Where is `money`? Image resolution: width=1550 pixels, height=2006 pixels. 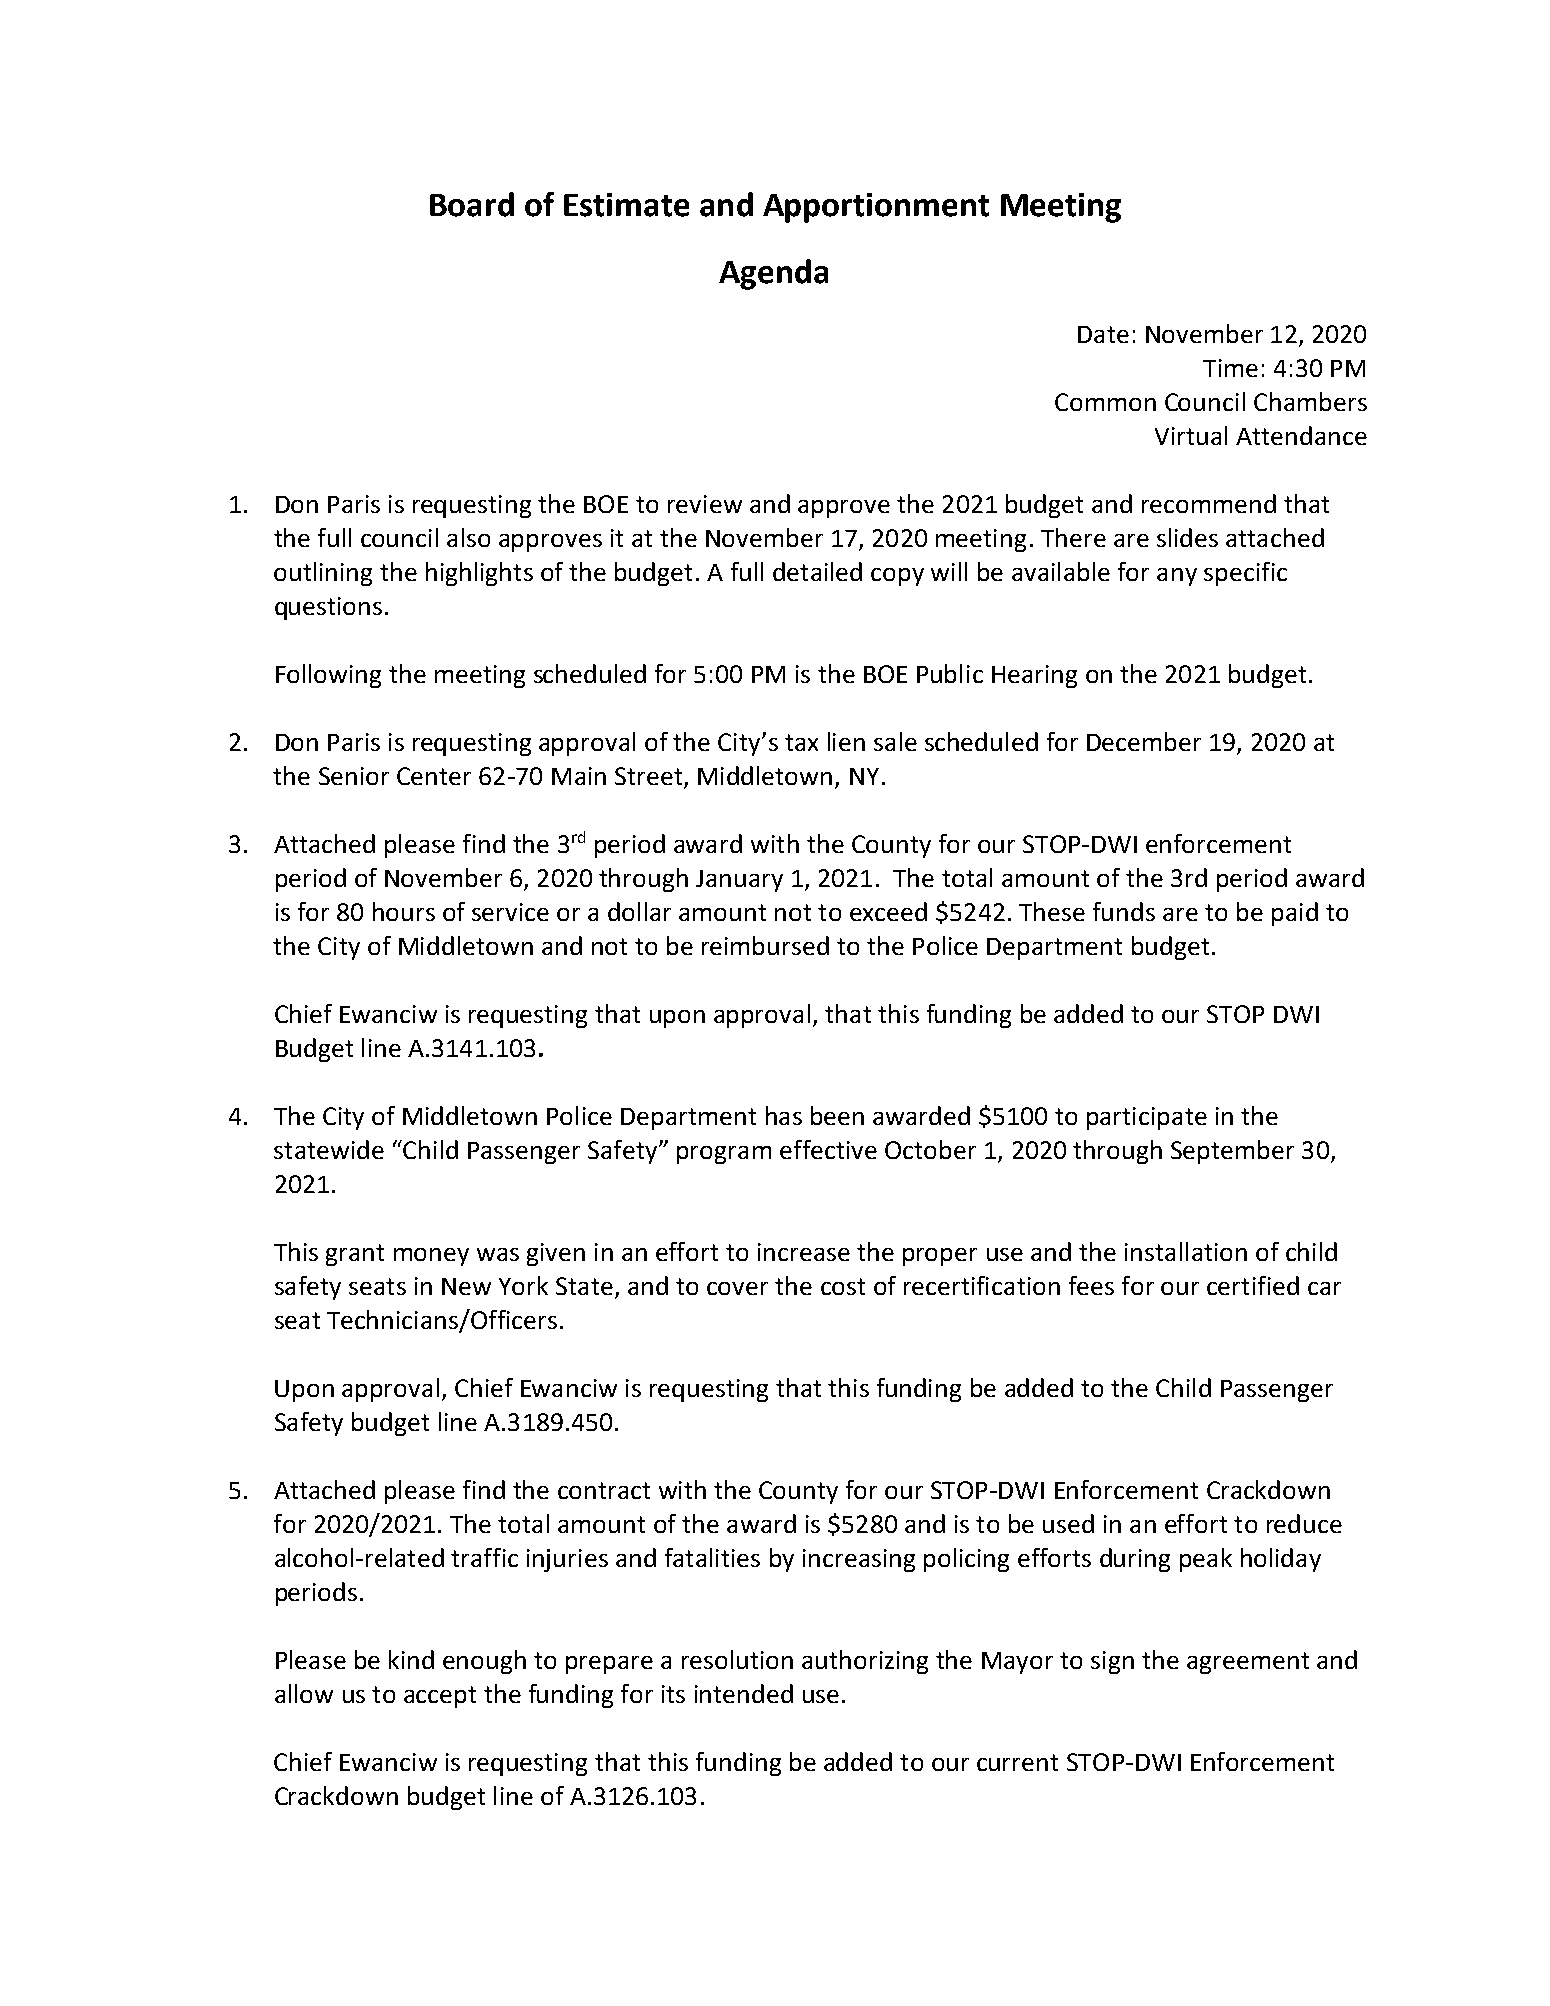 money is located at coordinates (431, 1257).
